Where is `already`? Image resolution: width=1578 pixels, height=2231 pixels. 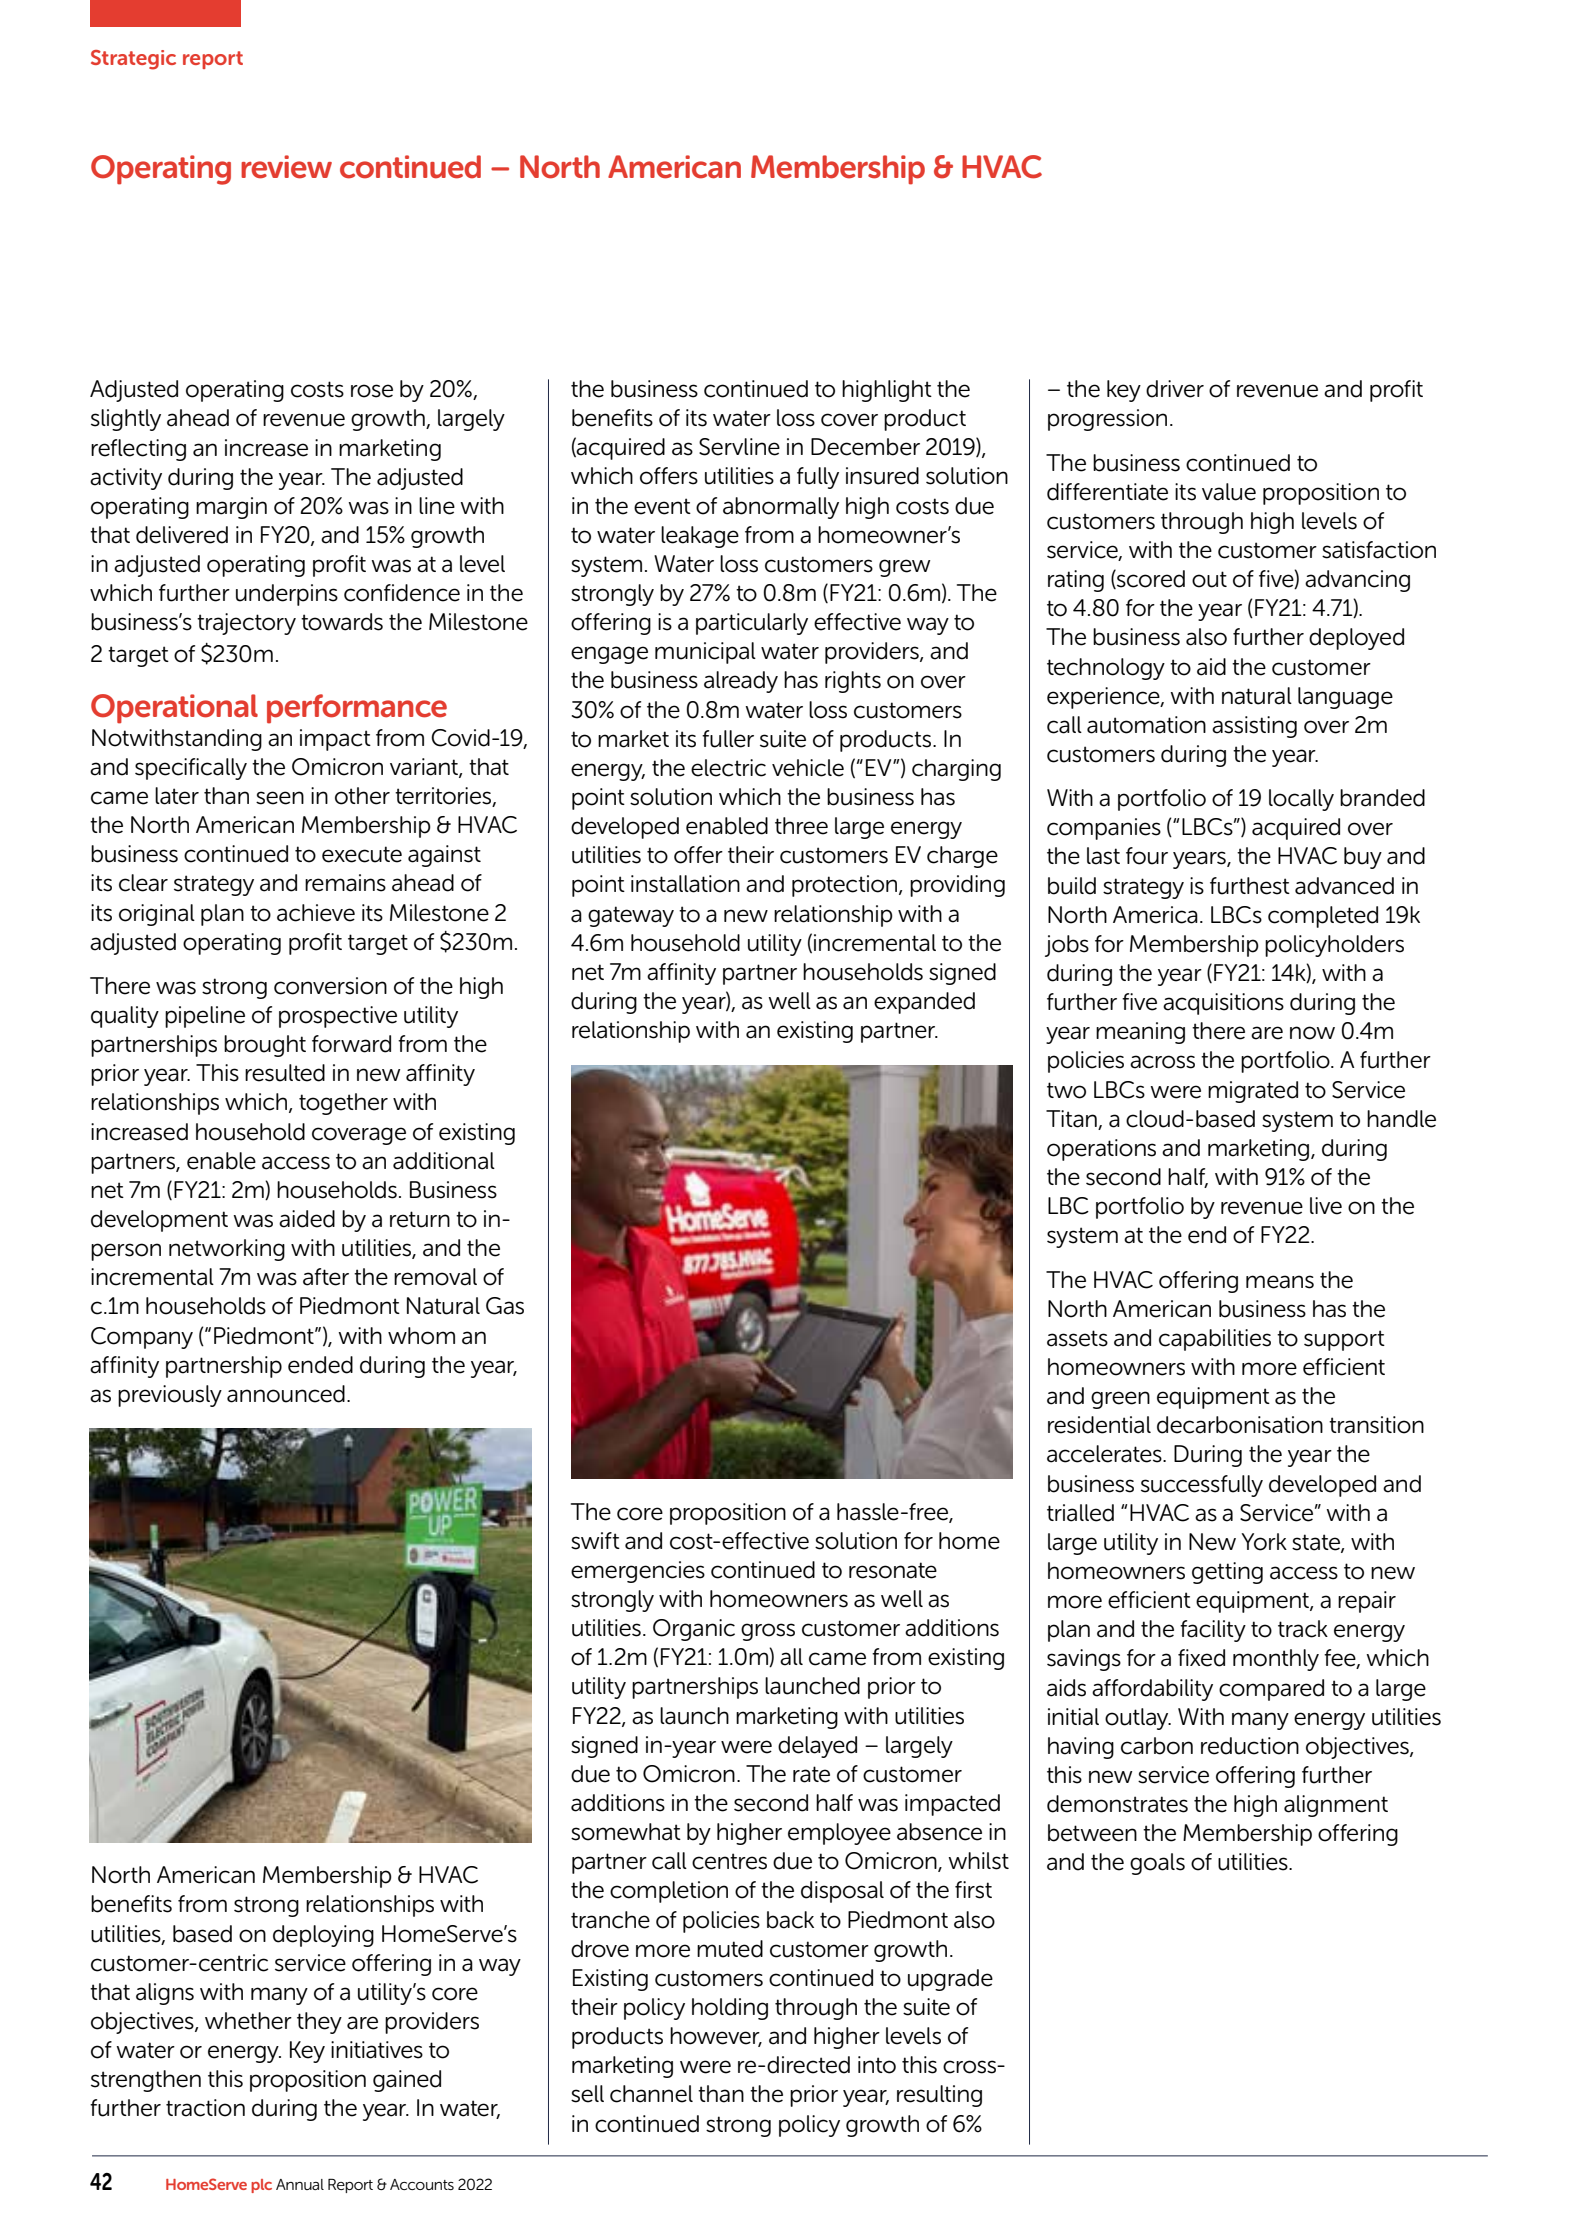
already is located at coordinates (741, 682).
